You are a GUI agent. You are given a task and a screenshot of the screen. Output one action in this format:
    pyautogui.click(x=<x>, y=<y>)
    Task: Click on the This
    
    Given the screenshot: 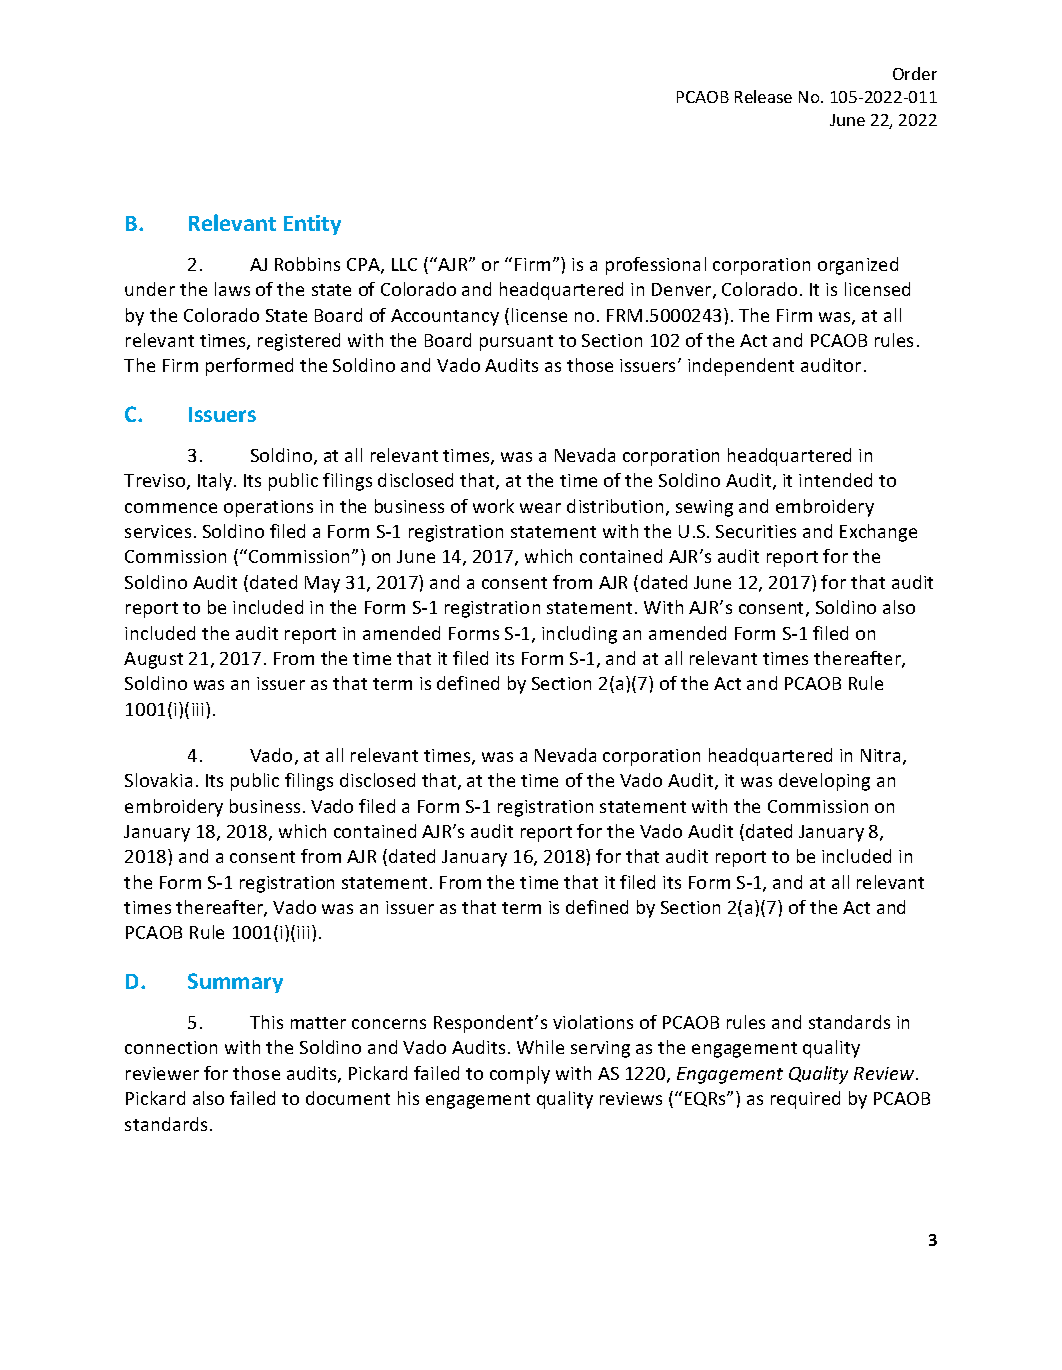 What is the action you would take?
    pyautogui.click(x=266, y=1022)
